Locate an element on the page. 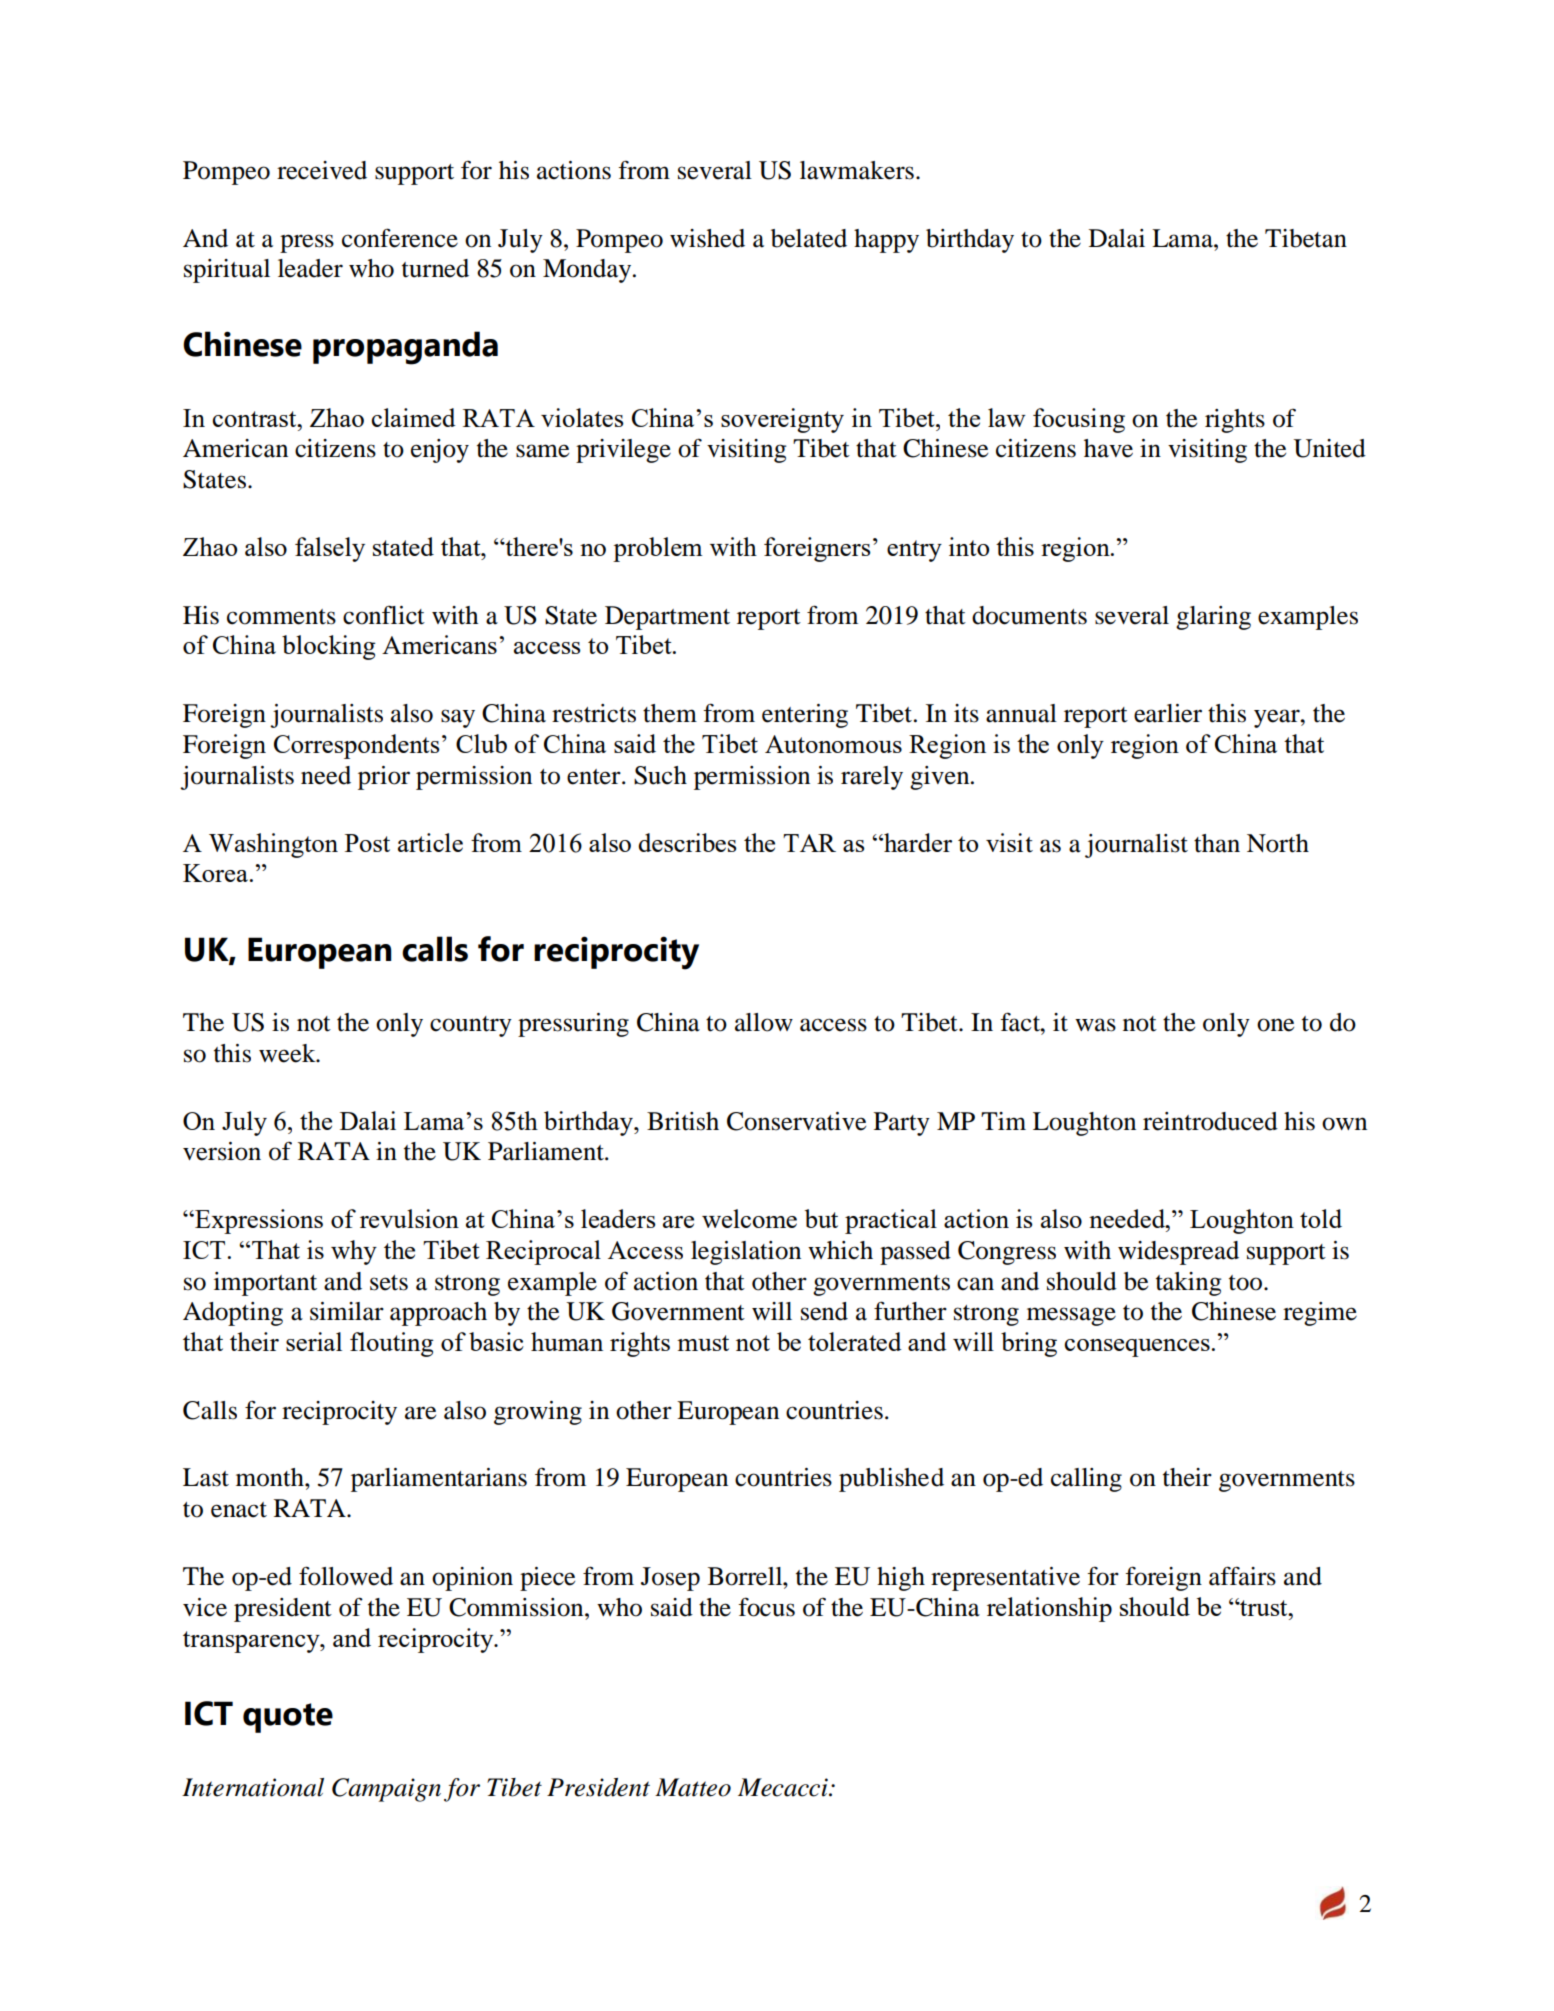  quote is located at coordinates (288, 1718).
